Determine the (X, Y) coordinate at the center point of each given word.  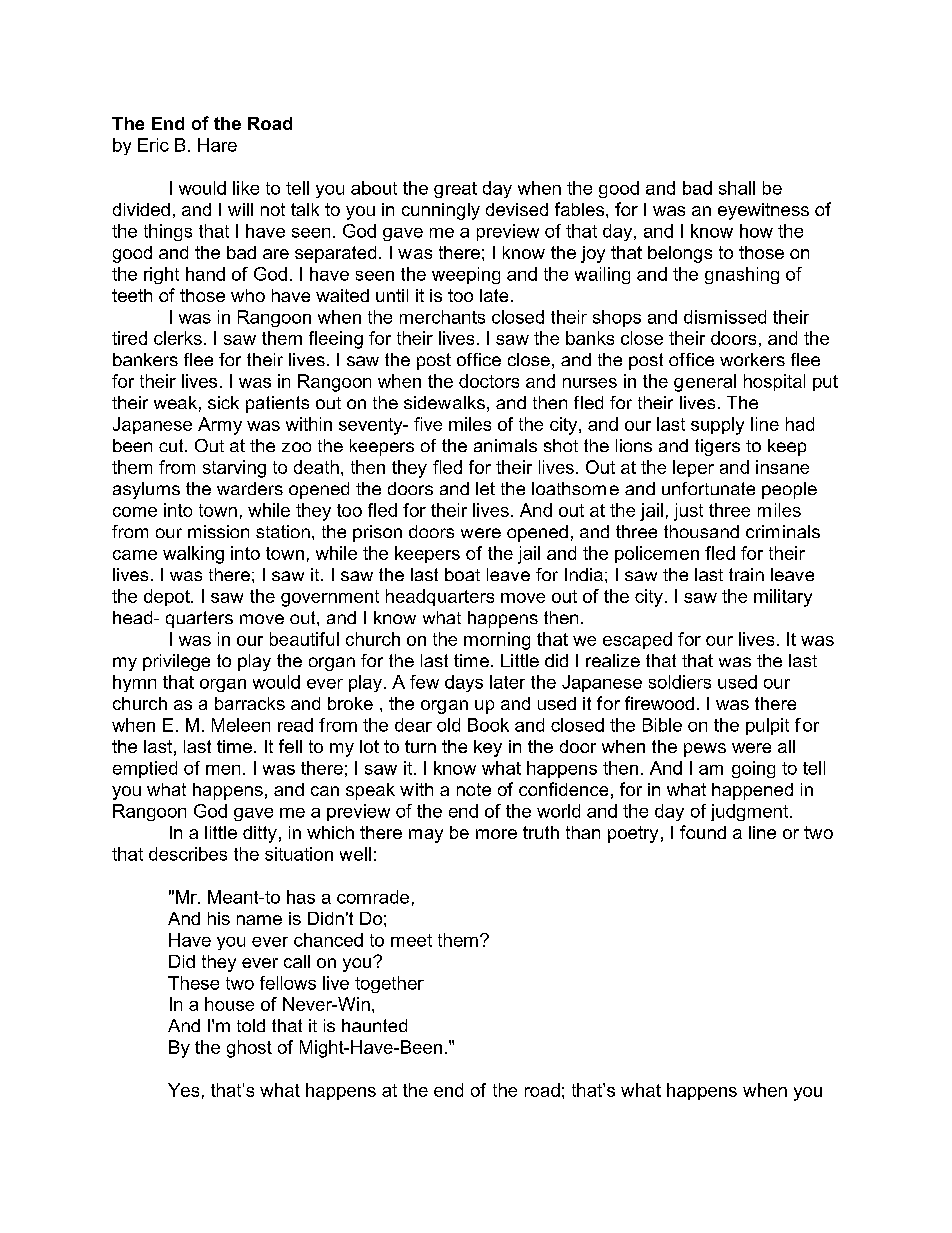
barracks (250, 703)
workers (752, 359)
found (703, 832)
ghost (249, 1049)
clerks (178, 338)
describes (188, 854)
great (455, 190)
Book (488, 725)
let (485, 488)
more (496, 834)
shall (737, 188)
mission (218, 531)
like (246, 188)
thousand (701, 531)
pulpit (767, 726)
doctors (489, 381)
